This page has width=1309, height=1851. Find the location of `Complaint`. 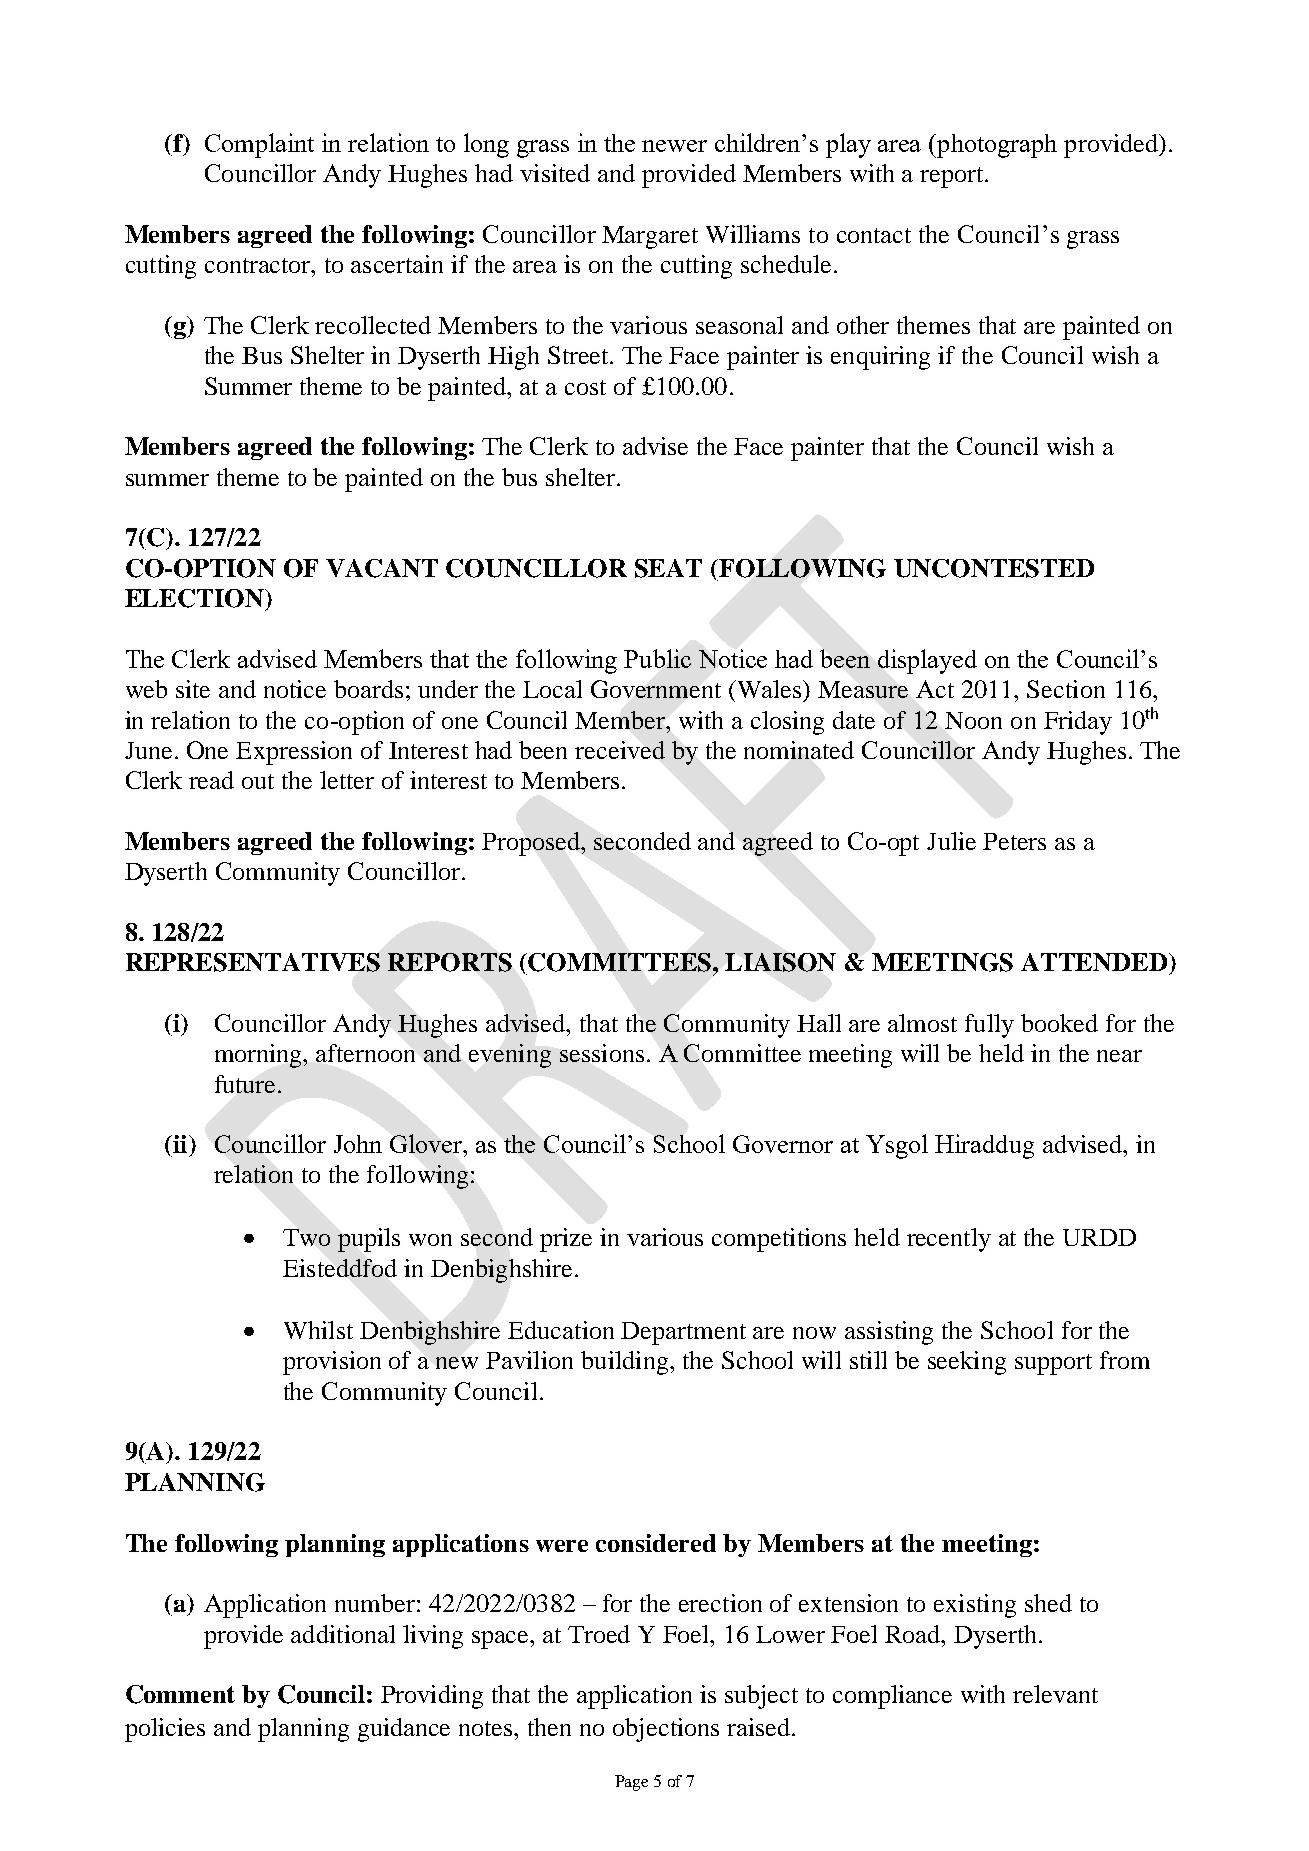

Complaint is located at coordinates (259, 145).
